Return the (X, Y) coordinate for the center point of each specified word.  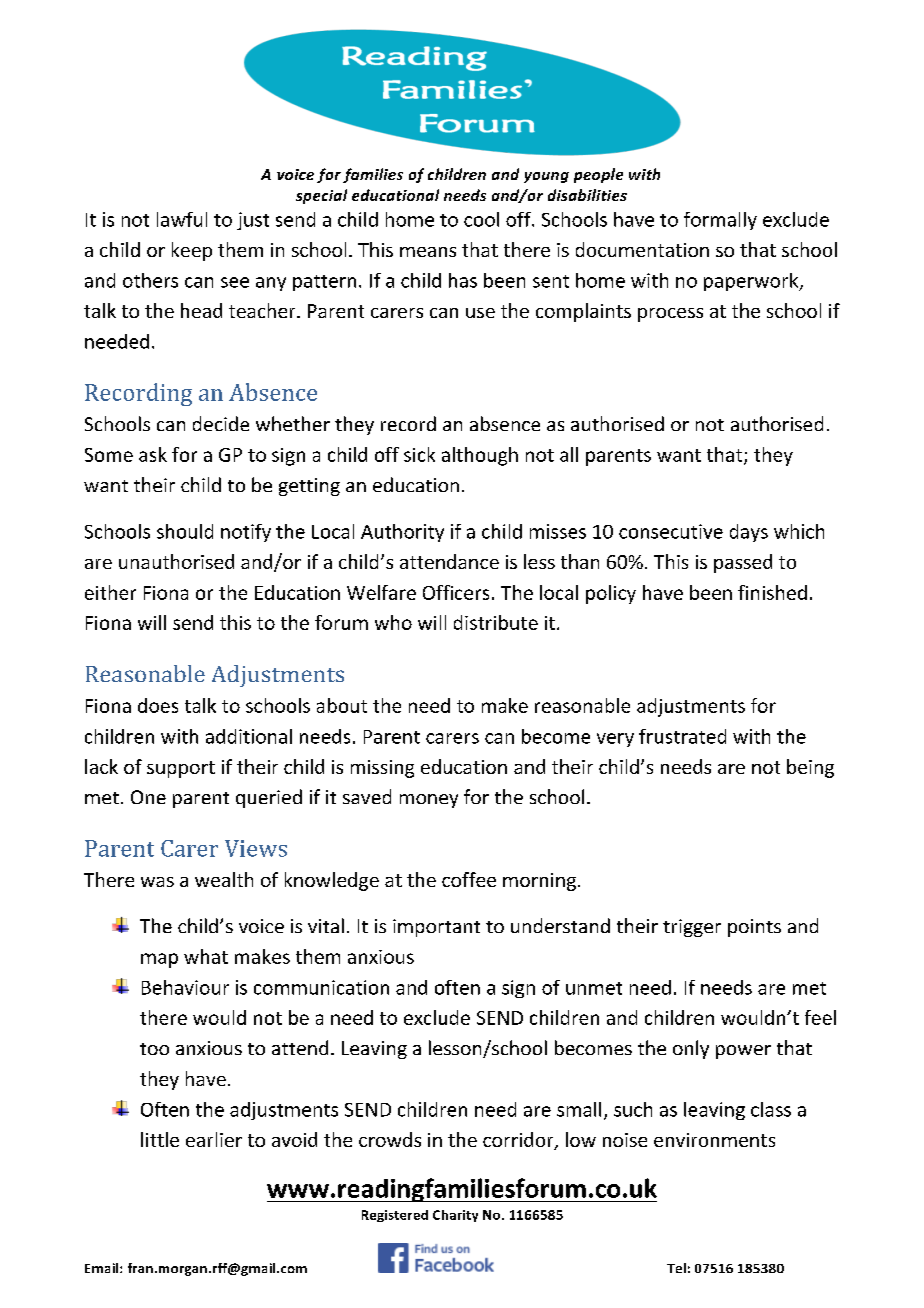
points (754, 928)
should (185, 531)
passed (743, 563)
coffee (469, 879)
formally (720, 221)
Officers (456, 592)
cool (481, 219)
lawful (182, 219)
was (157, 882)
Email (103, 1268)
